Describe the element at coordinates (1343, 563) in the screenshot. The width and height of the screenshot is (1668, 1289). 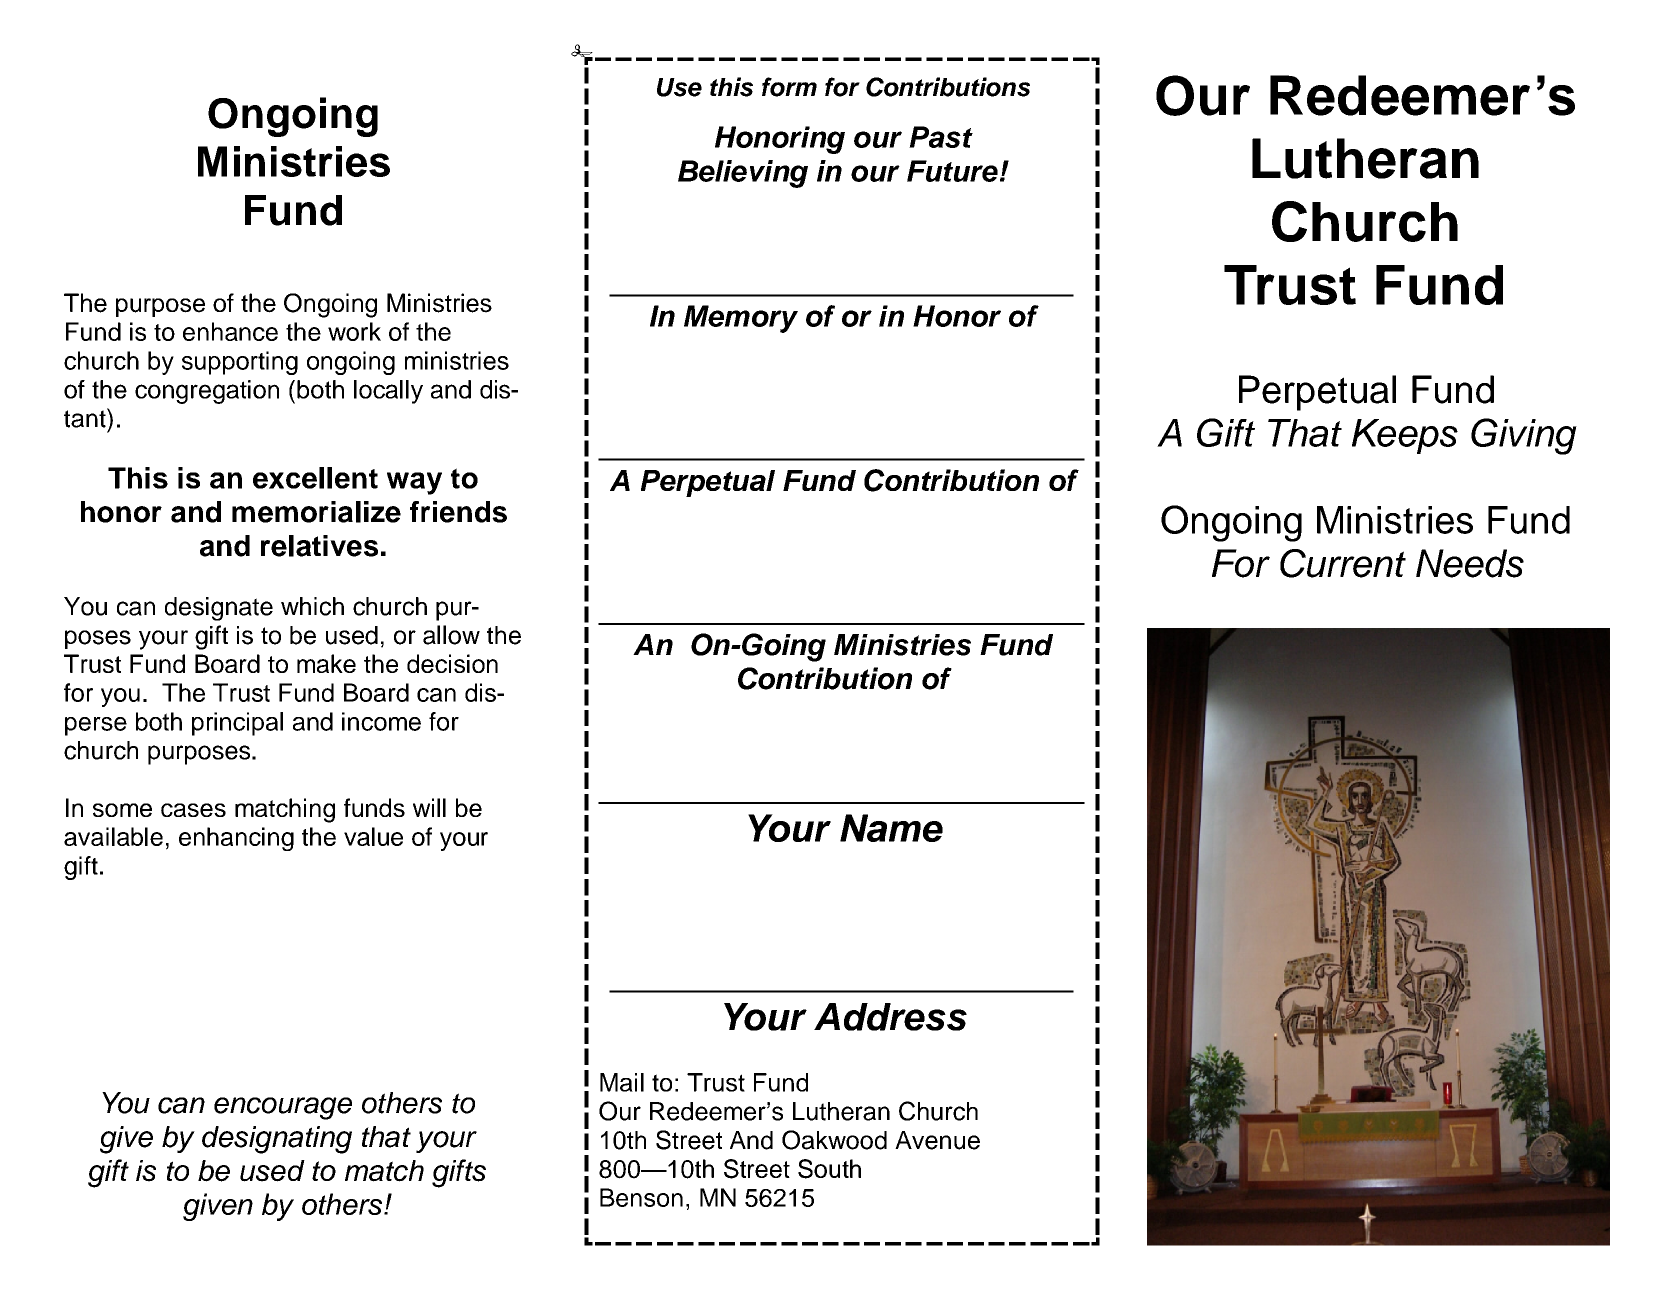
I see `Current` at that location.
